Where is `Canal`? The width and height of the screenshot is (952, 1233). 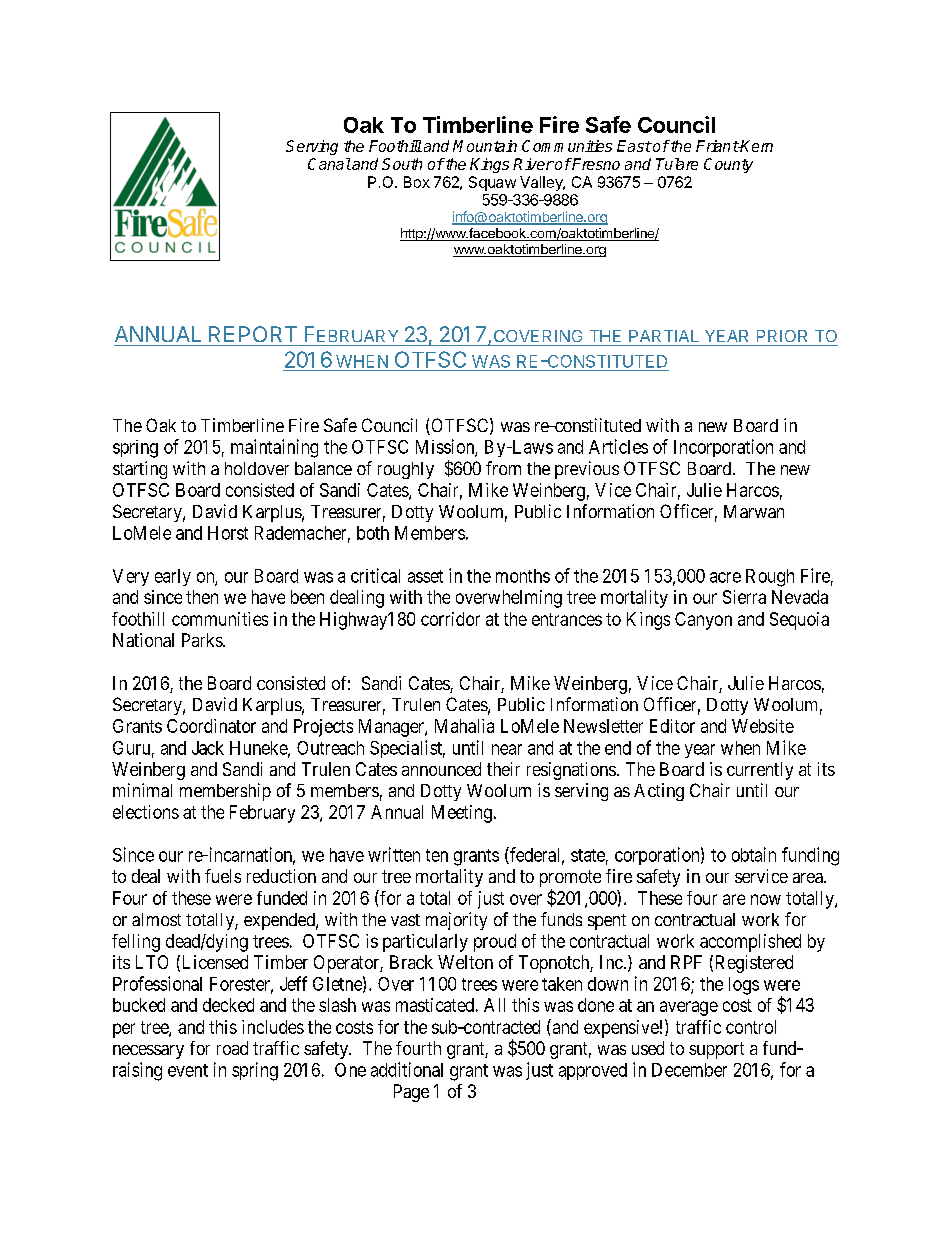 Canal is located at coordinates (329, 164).
